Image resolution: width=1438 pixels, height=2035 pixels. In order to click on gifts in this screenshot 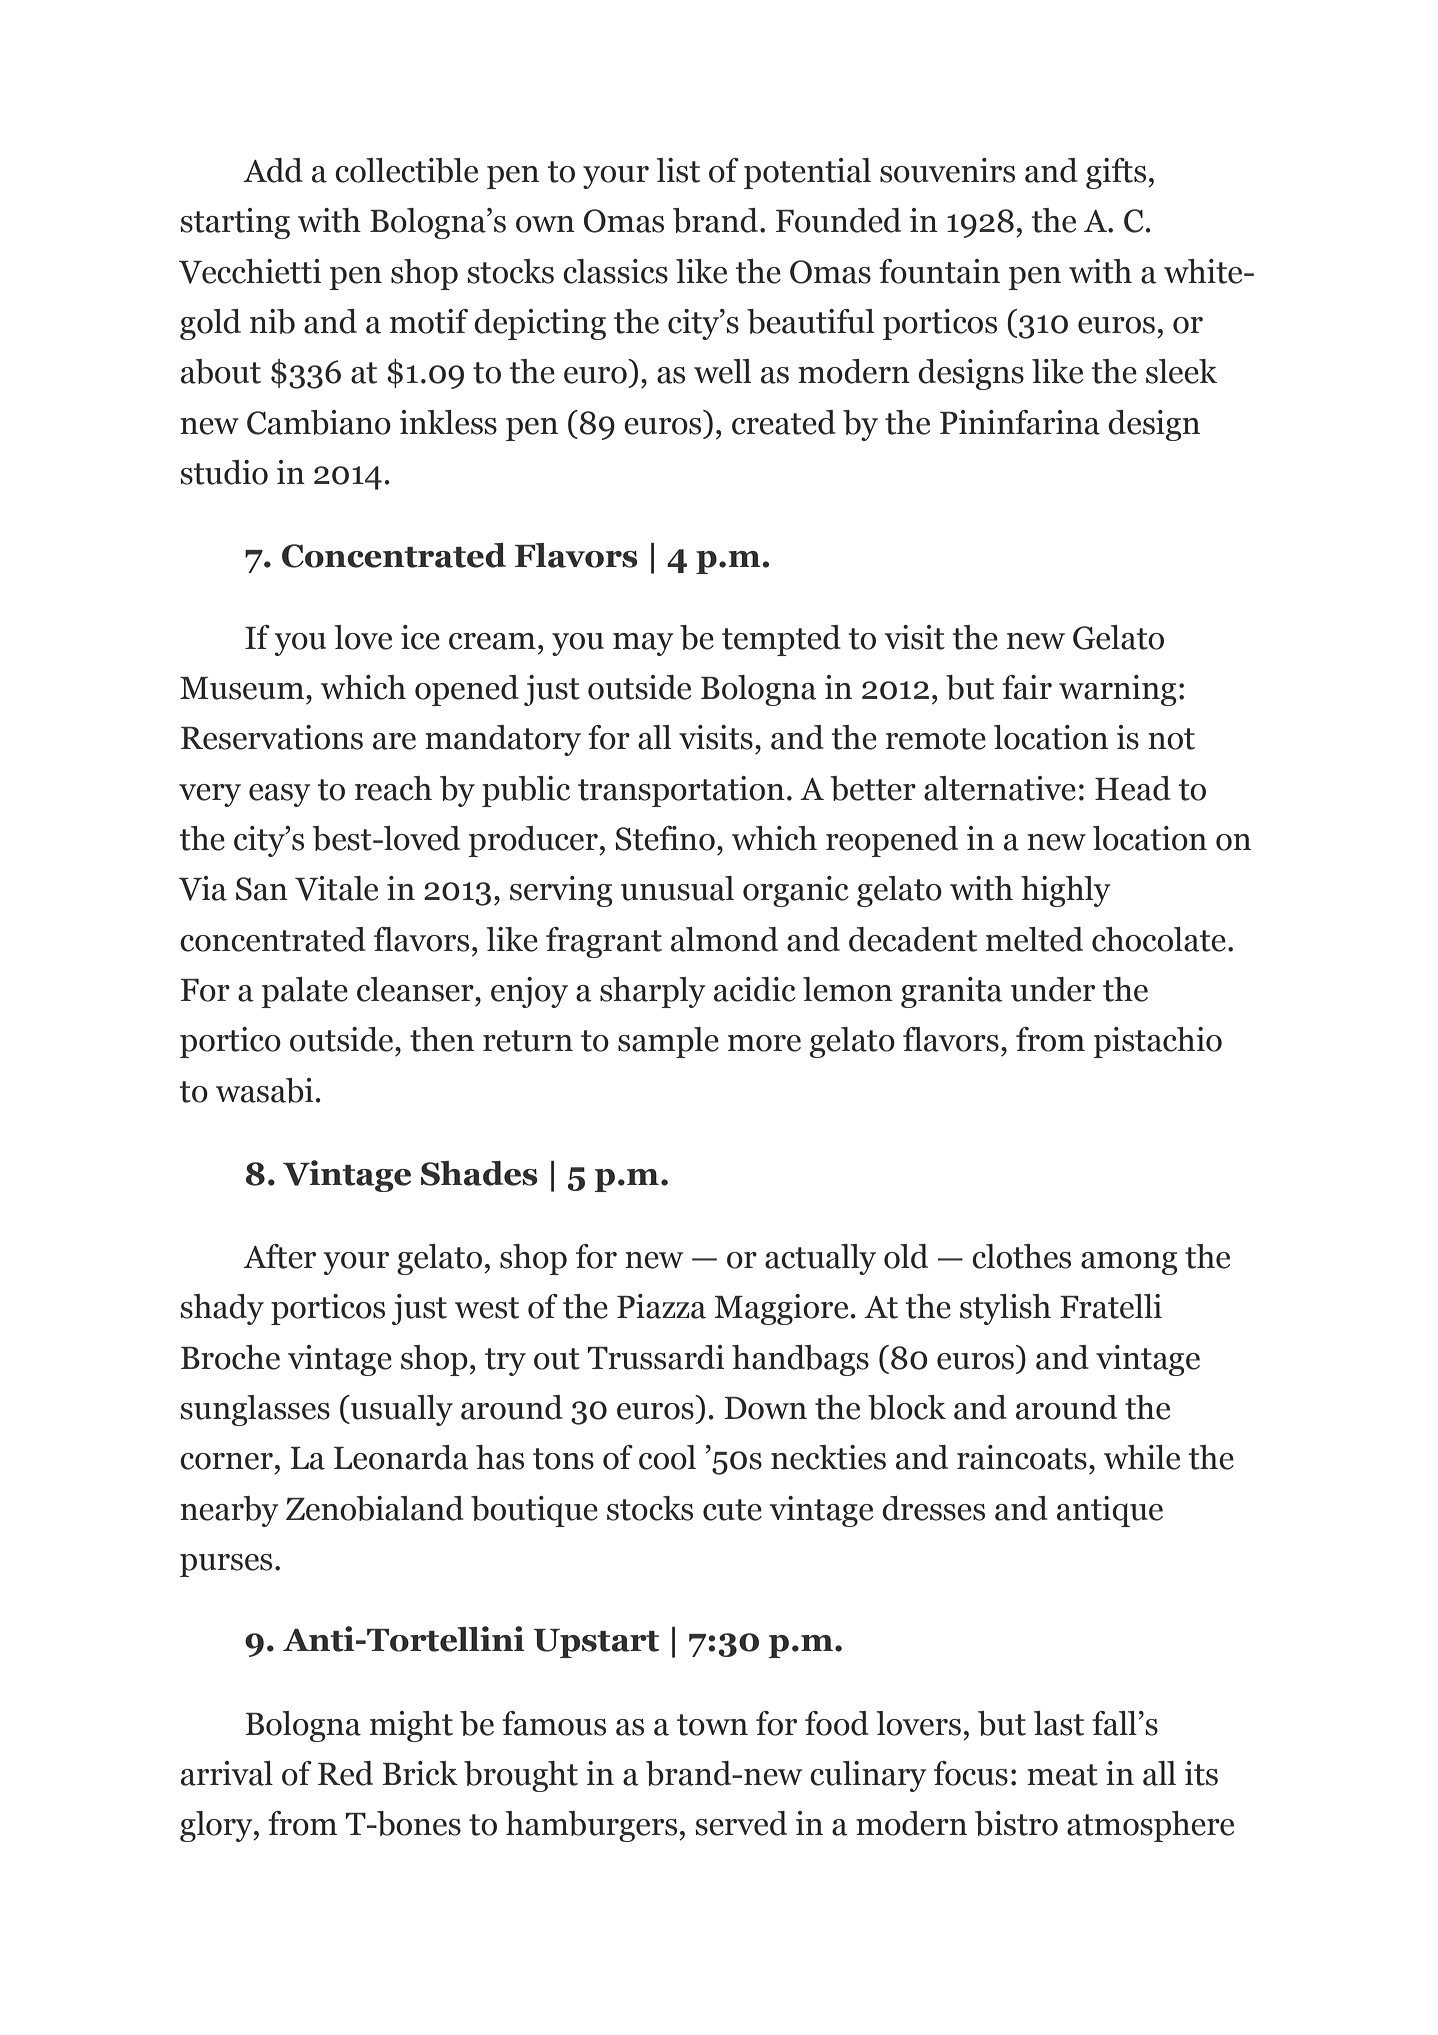, I will do `click(1117, 173)`.
